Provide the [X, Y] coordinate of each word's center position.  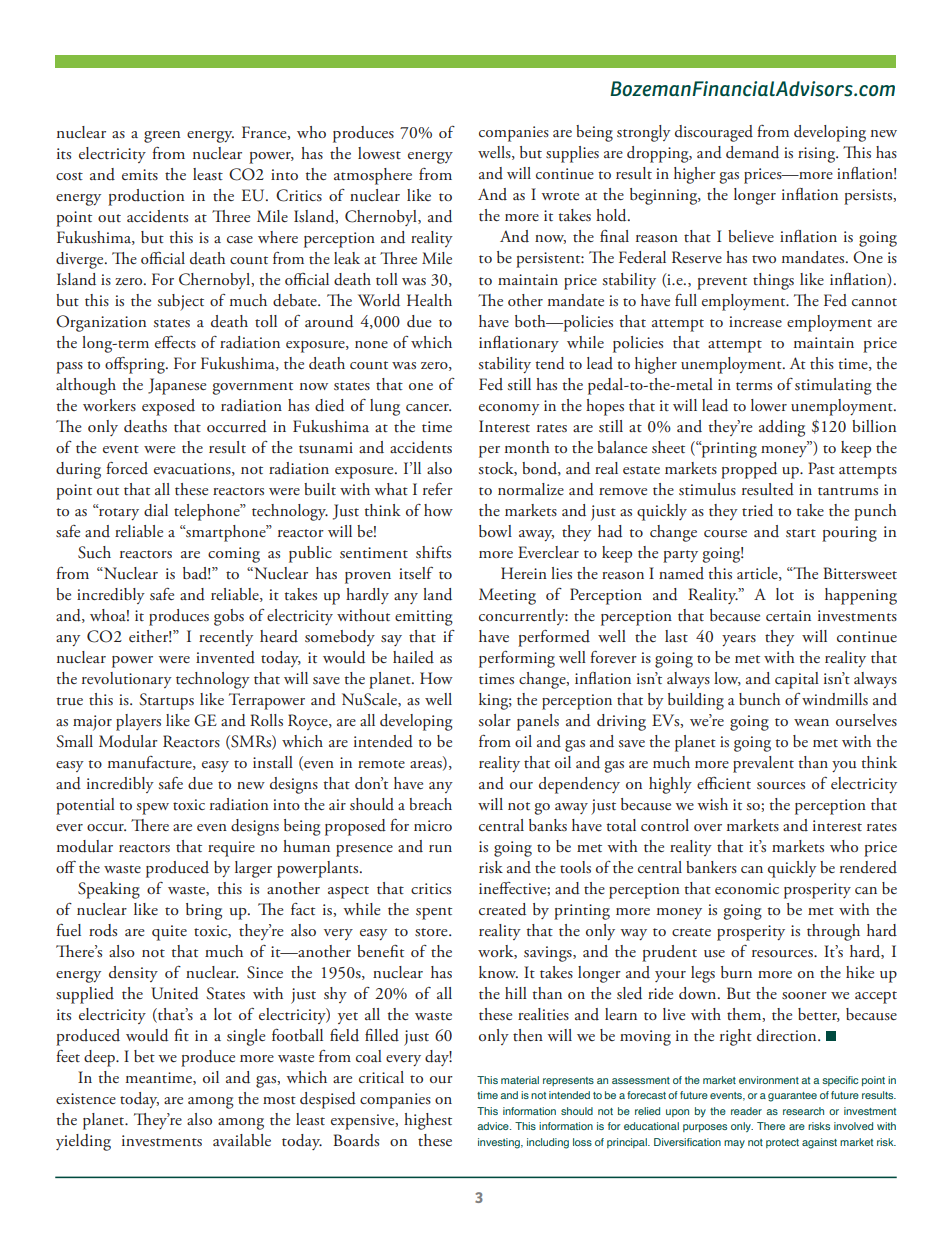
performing [517, 659]
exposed [168, 407]
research [803, 1111]
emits [140, 175]
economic [747, 888]
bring [204, 911]
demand [752, 152]
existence [86, 1099]
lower [769, 405]
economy [509, 409]
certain [788, 615]
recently [226, 638]
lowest [379, 153]
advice [494, 1126]
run [440, 848]
